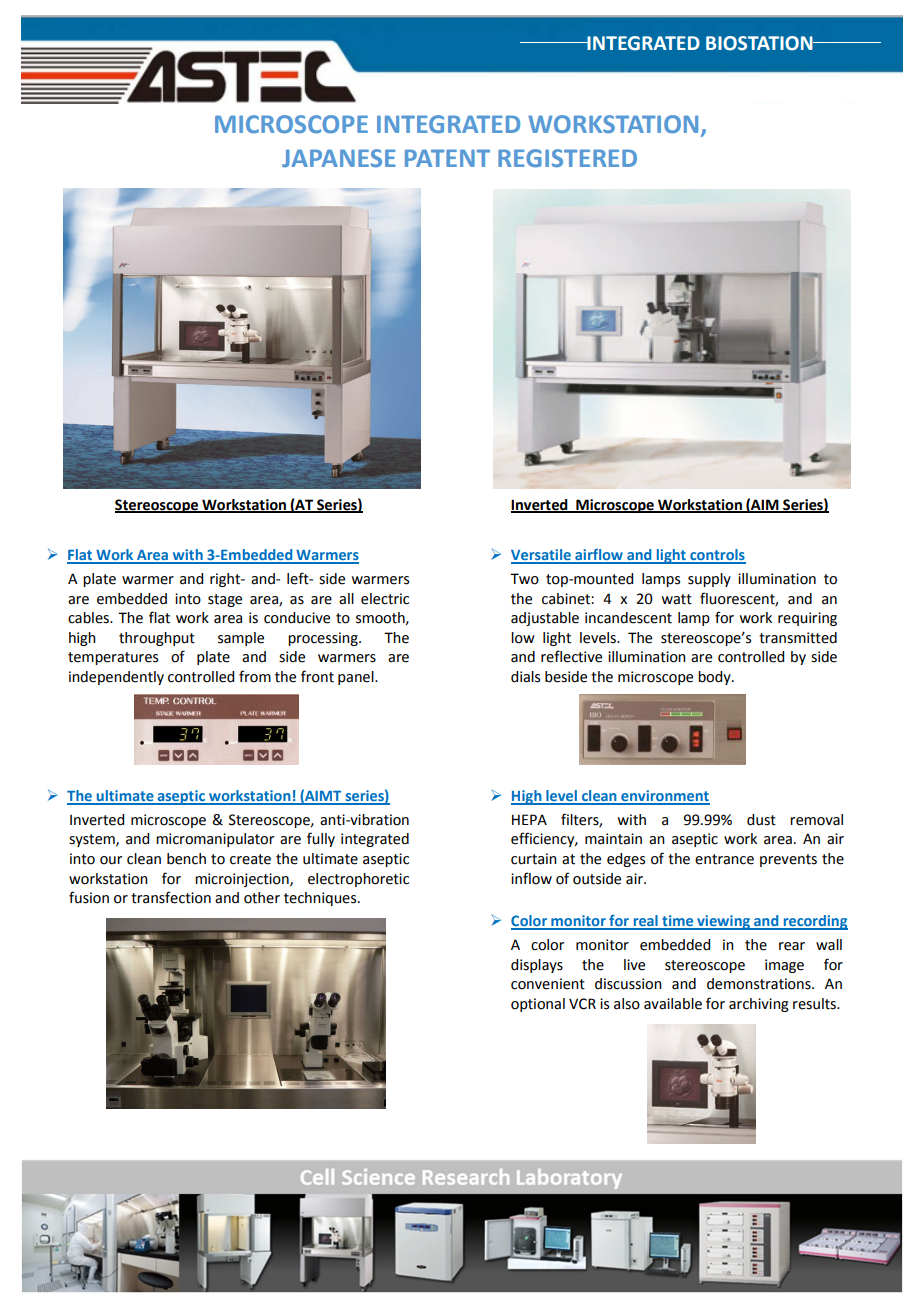  Describe the element at coordinates (171, 897) in the screenshot. I see `transfection` at that location.
